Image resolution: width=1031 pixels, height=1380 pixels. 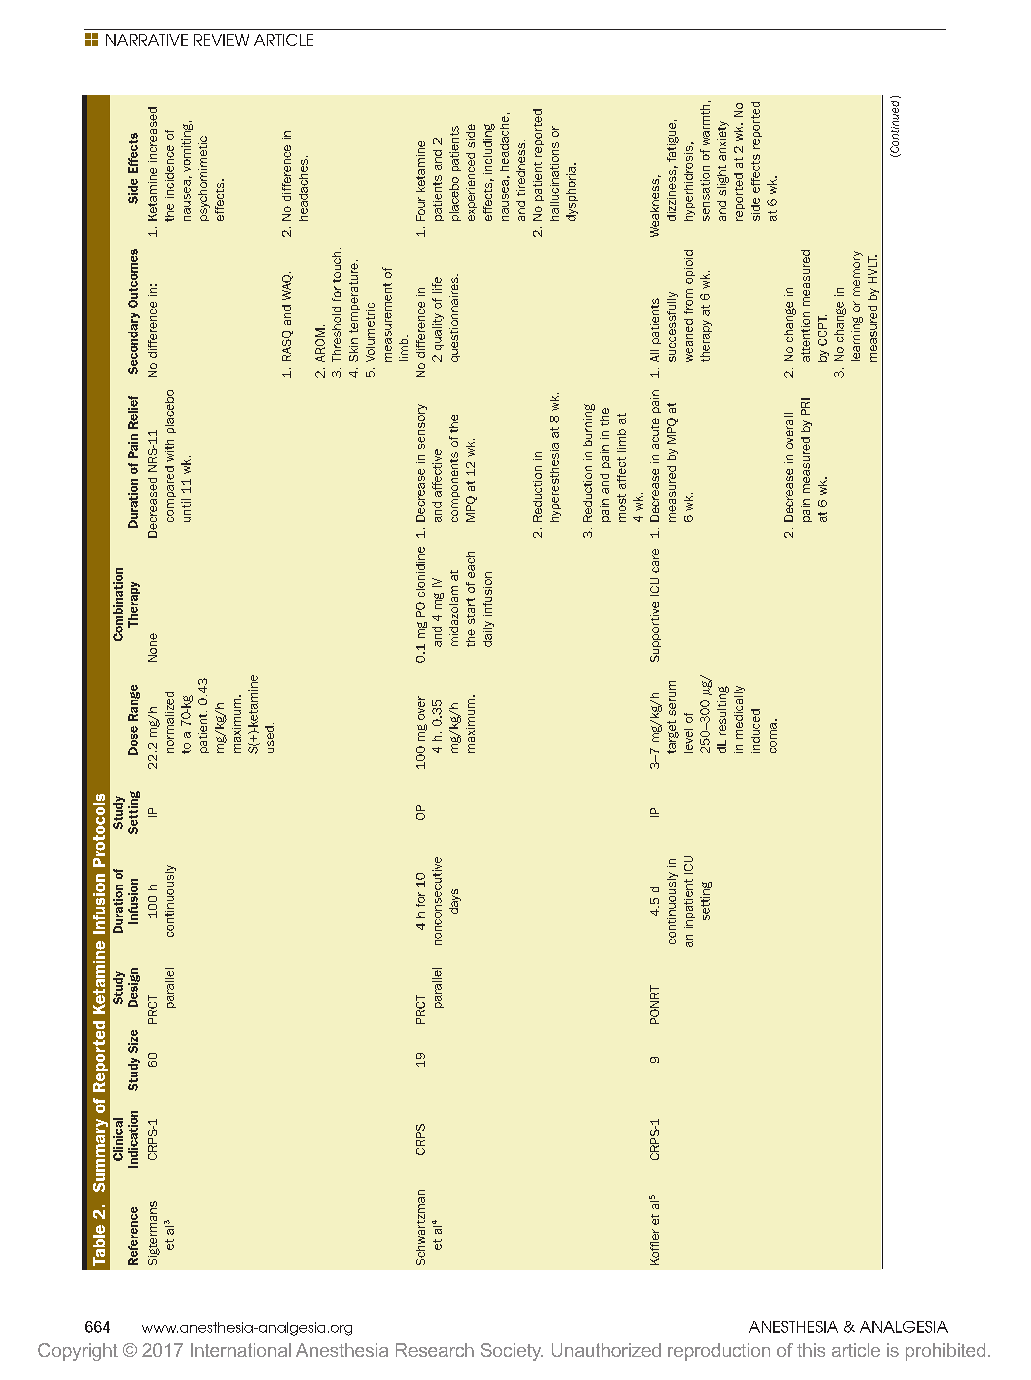 I want to click on this, so click(x=811, y=1350).
